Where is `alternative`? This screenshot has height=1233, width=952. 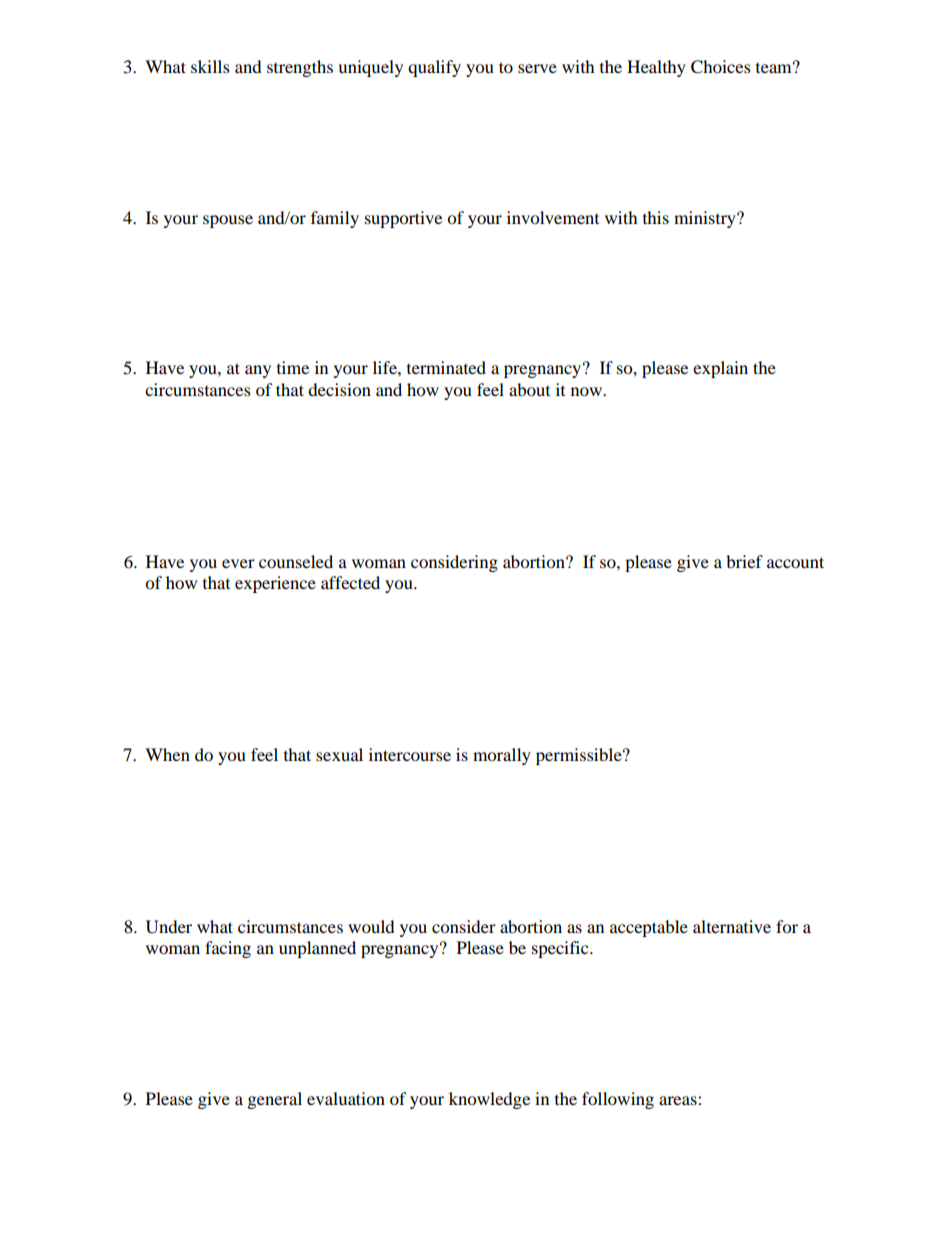 alternative is located at coordinates (732, 926).
